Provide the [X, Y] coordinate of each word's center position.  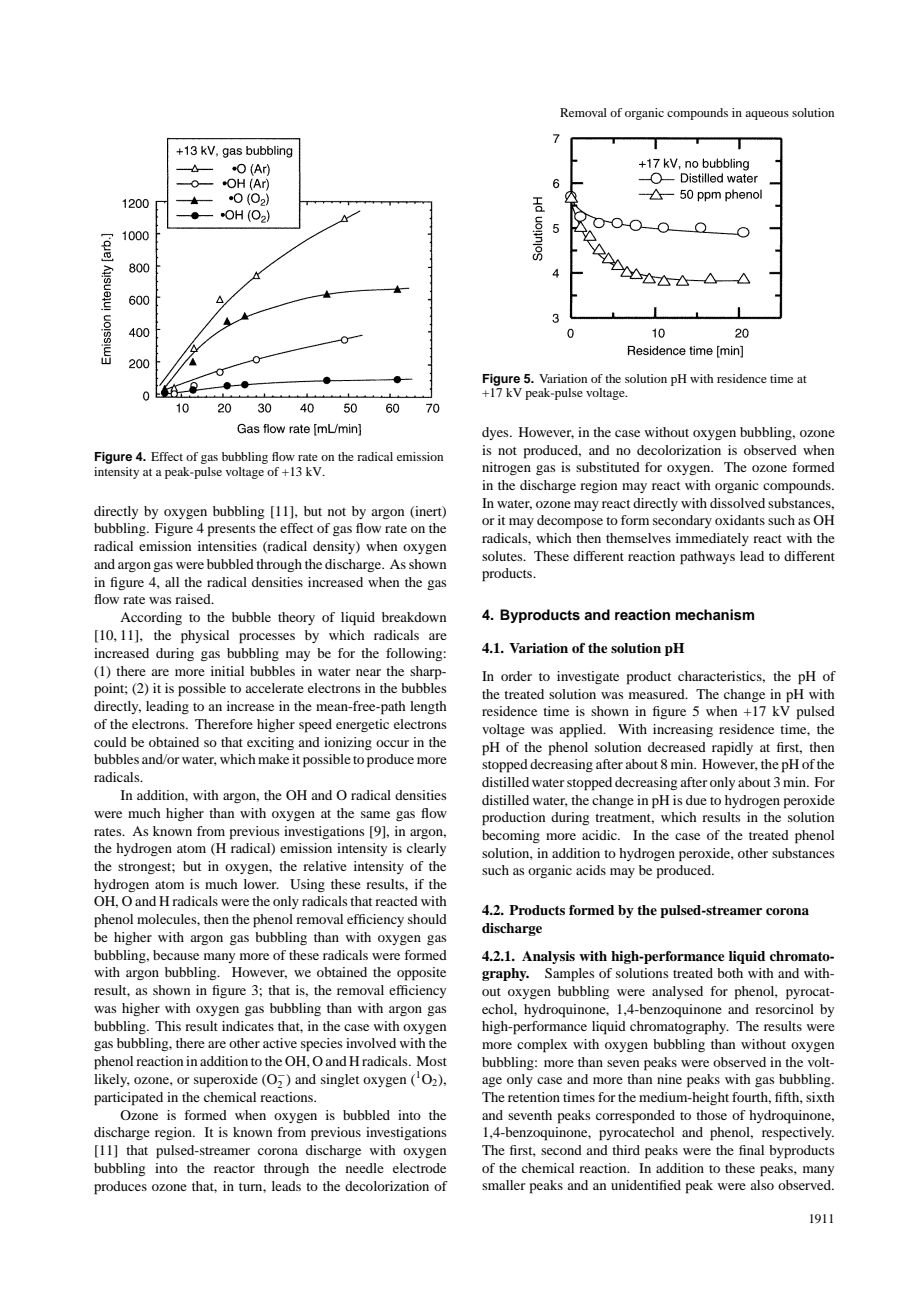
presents [231, 531]
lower [261, 884]
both [730, 973]
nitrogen [506, 468]
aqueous [767, 115]
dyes [496, 433]
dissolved [737, 503]
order [516, 676]
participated [128, 1099]
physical [205, 637]
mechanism [715, 615]
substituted [608, 467]
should [427, 919]
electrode [419, 1168]
